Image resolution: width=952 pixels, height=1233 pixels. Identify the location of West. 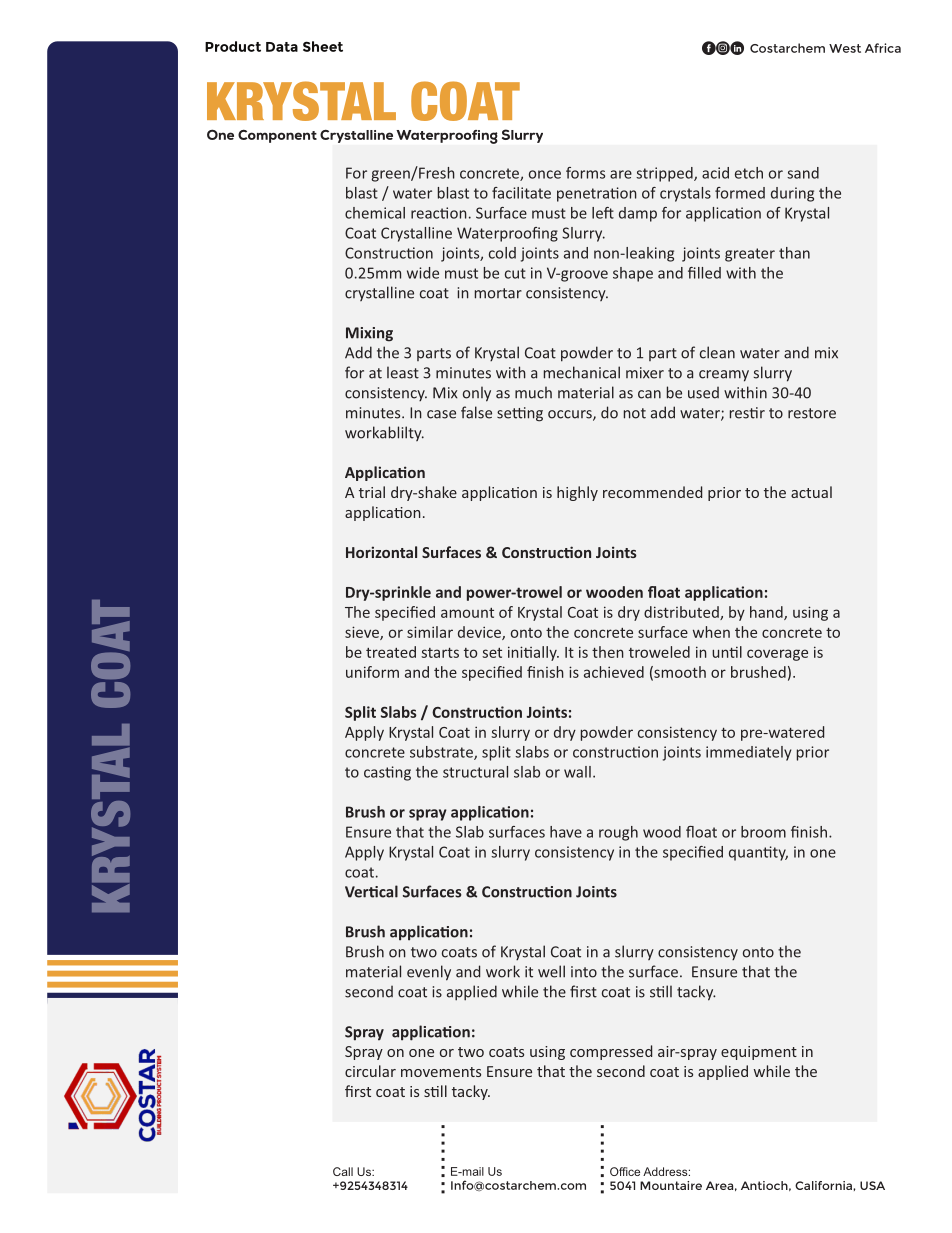
(845, 48).
